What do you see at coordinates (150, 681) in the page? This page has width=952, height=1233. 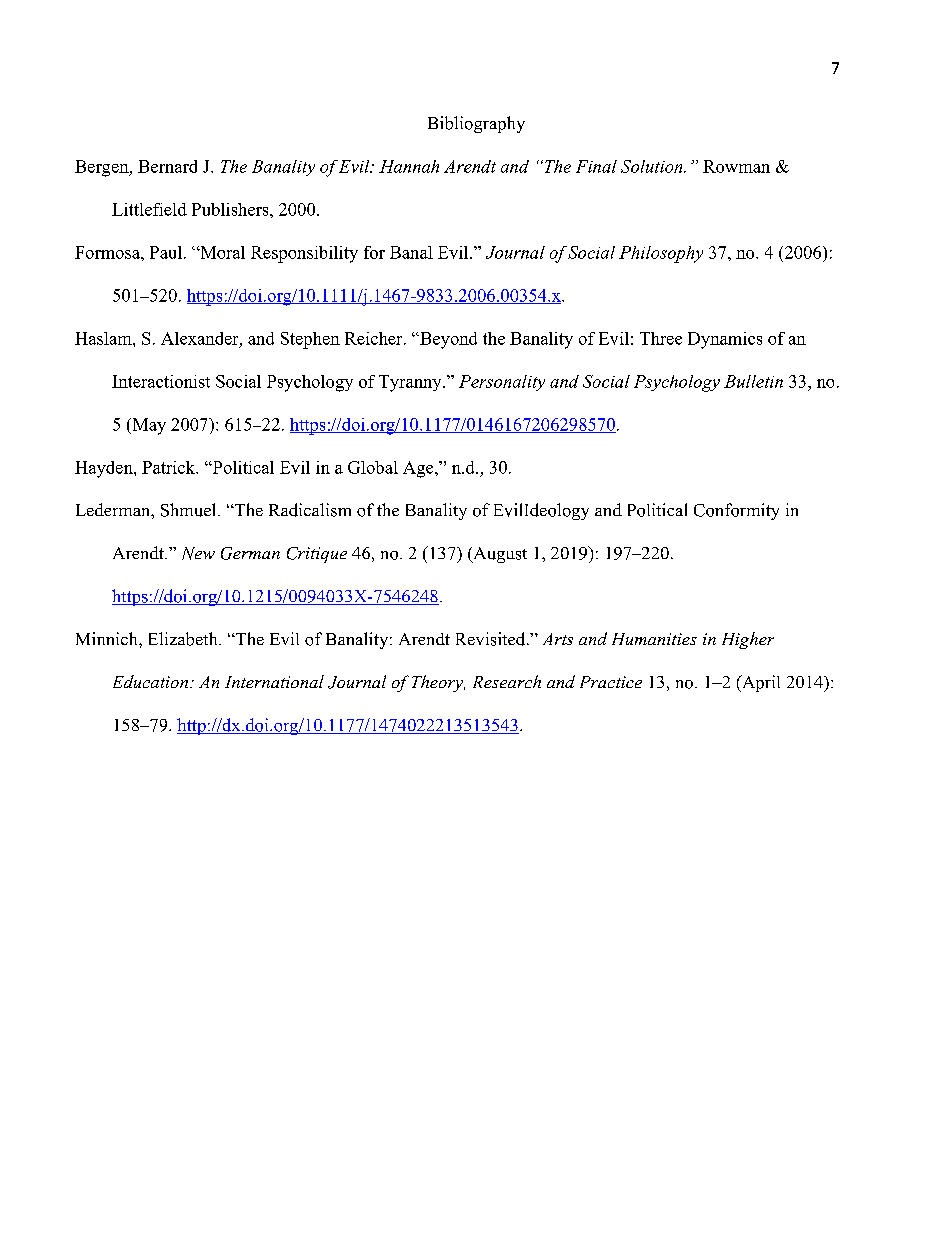 I see `Education` at bounding box center [150, 681].
